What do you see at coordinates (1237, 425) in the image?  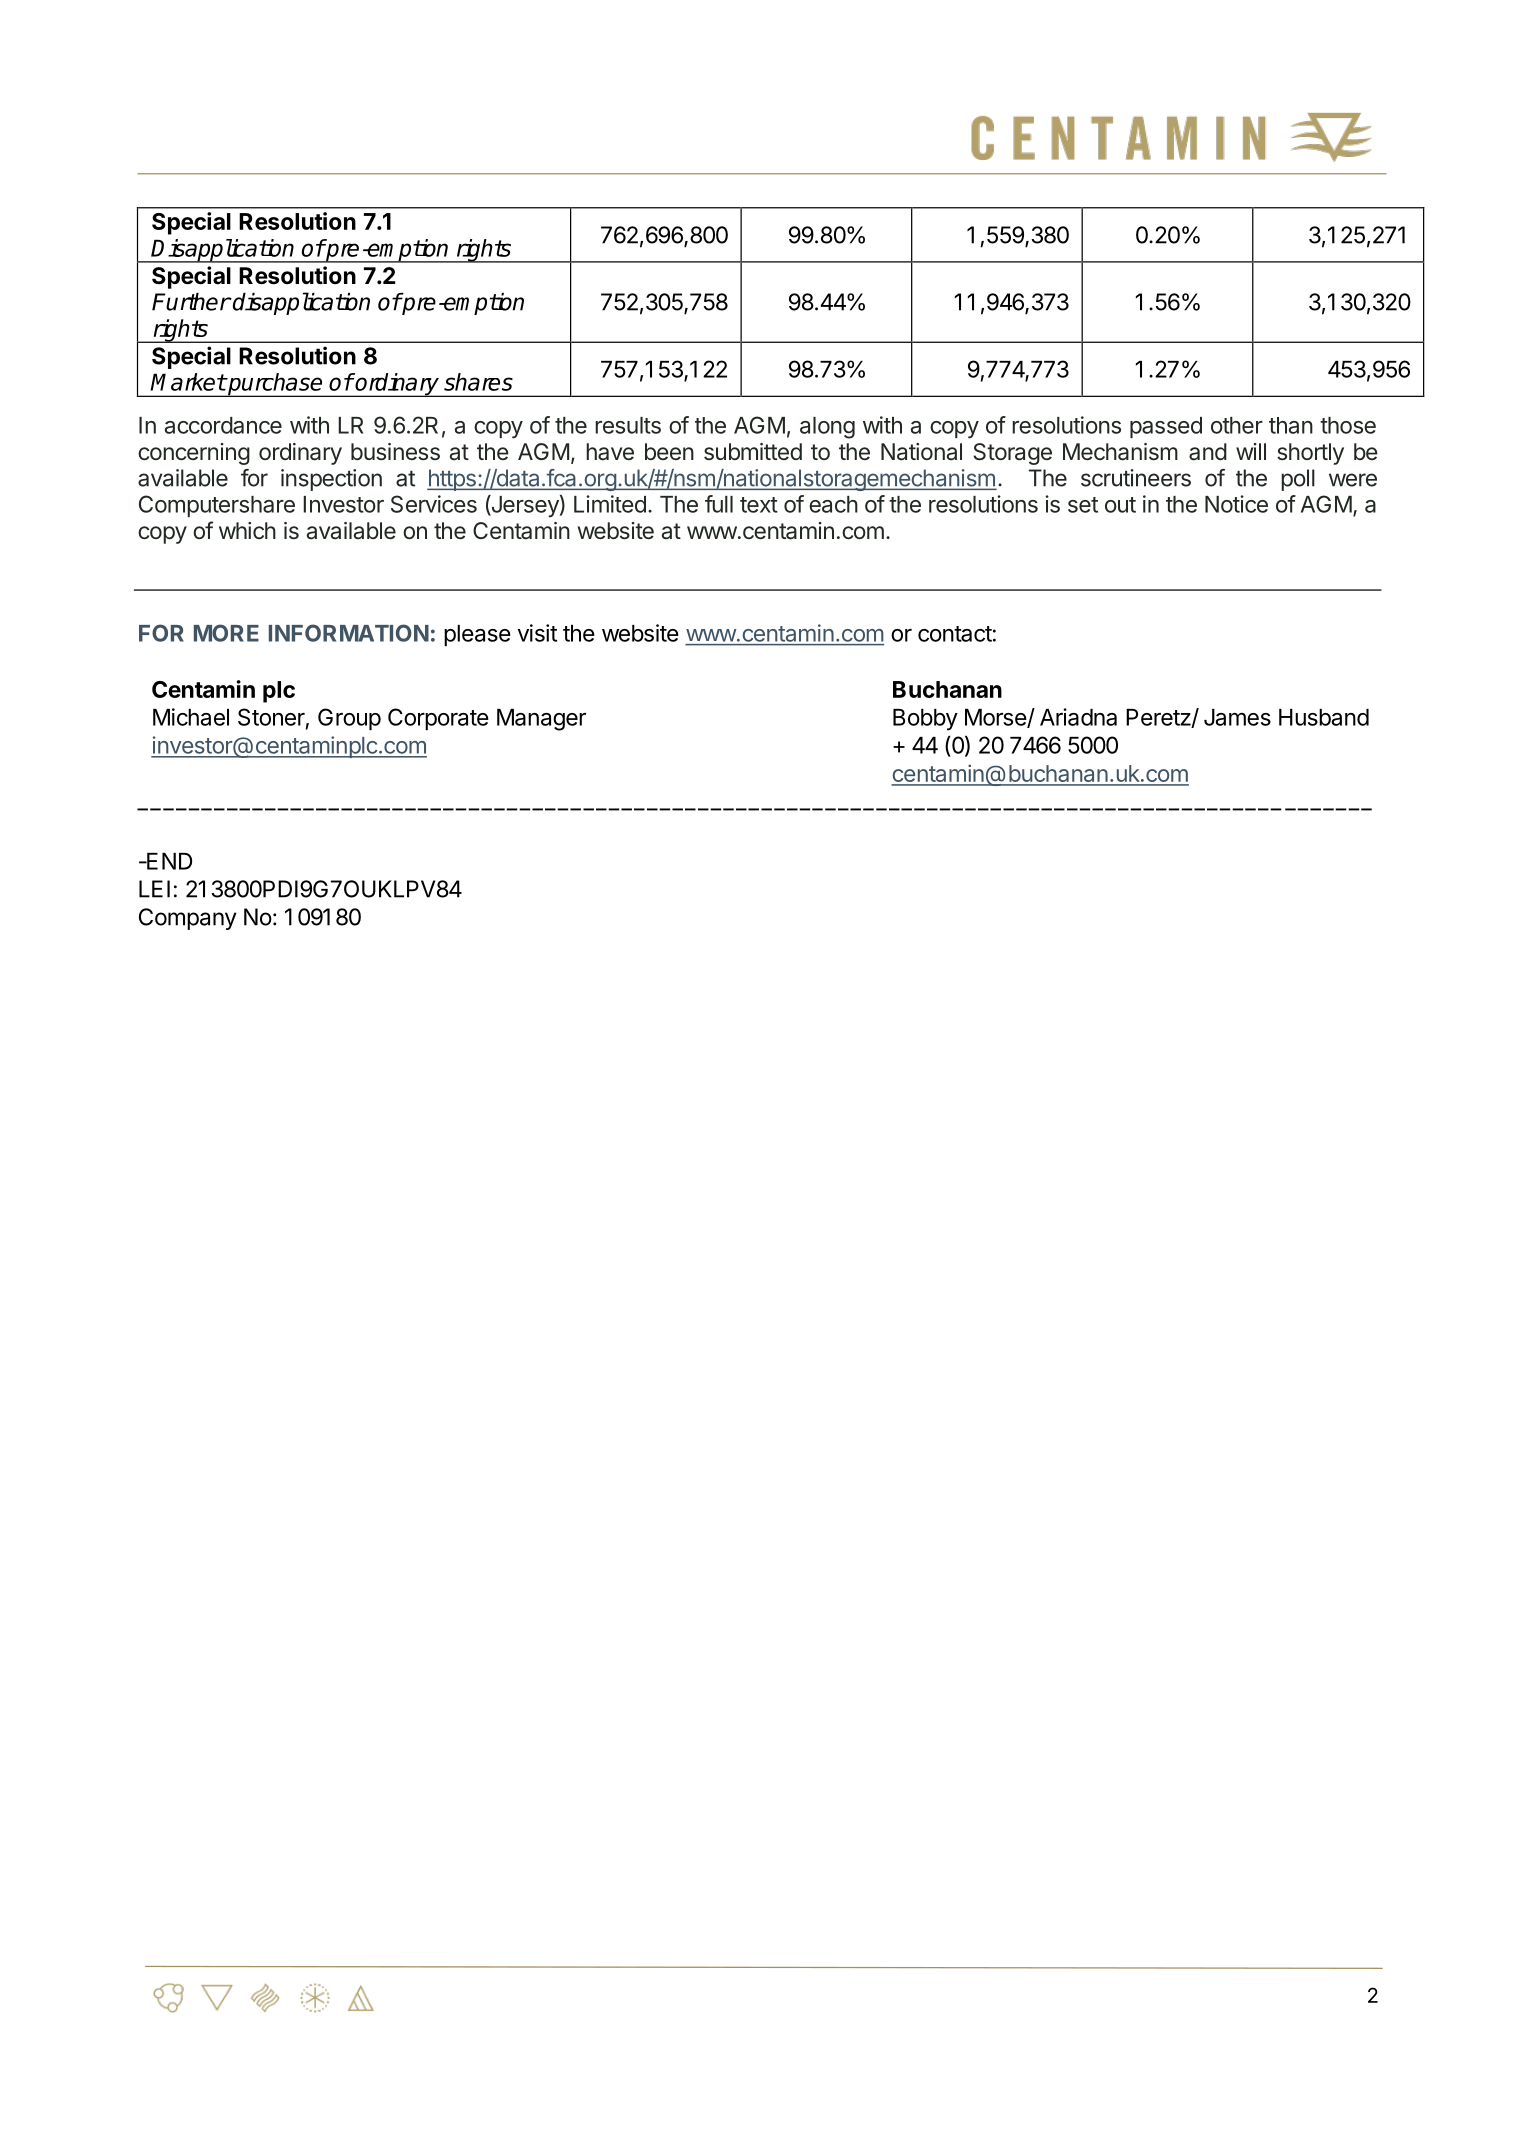 I see `other` at bounding box center [1237, 425].
